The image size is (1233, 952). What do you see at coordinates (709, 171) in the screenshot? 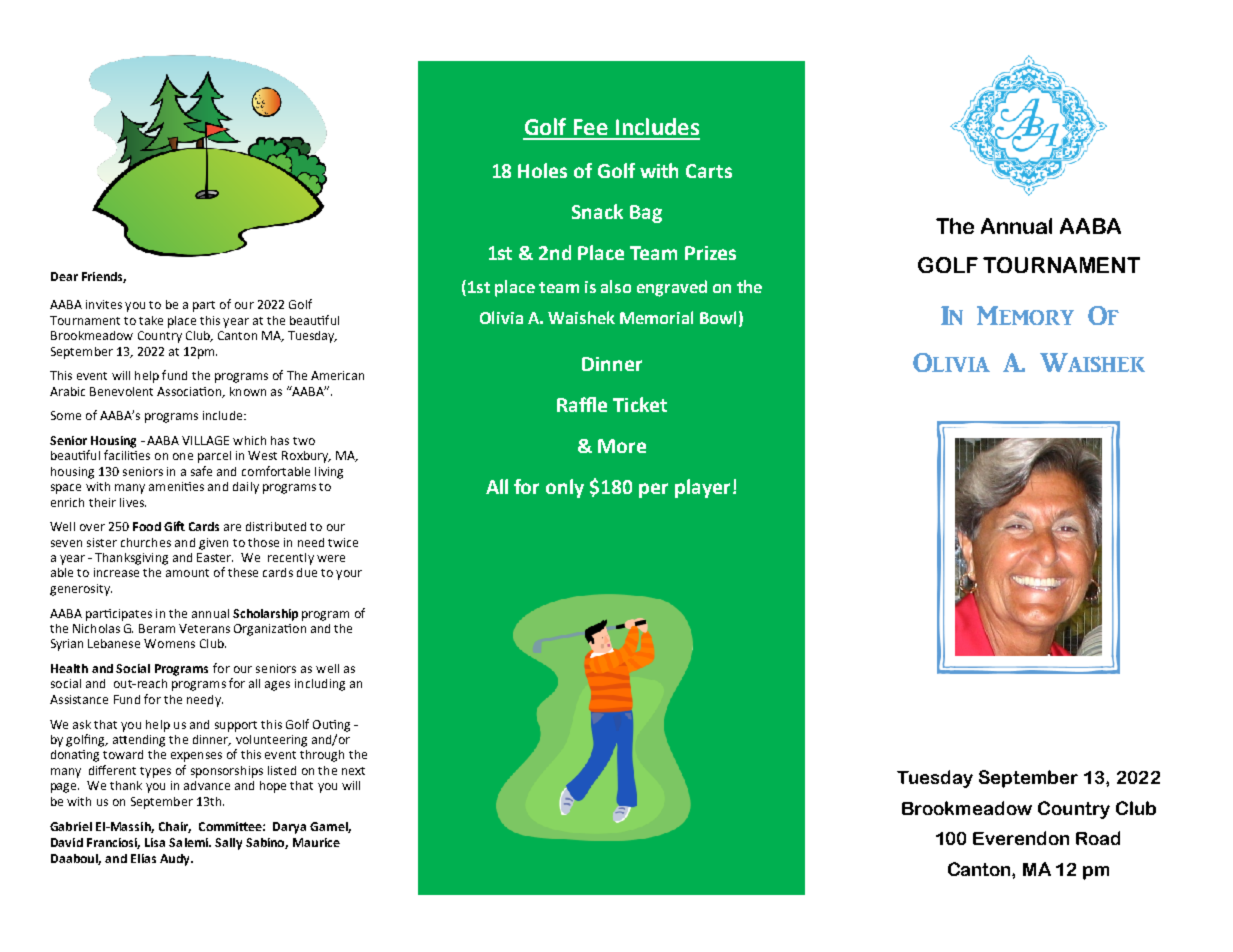
I see `Carts` at bounding box center [709, 171].
